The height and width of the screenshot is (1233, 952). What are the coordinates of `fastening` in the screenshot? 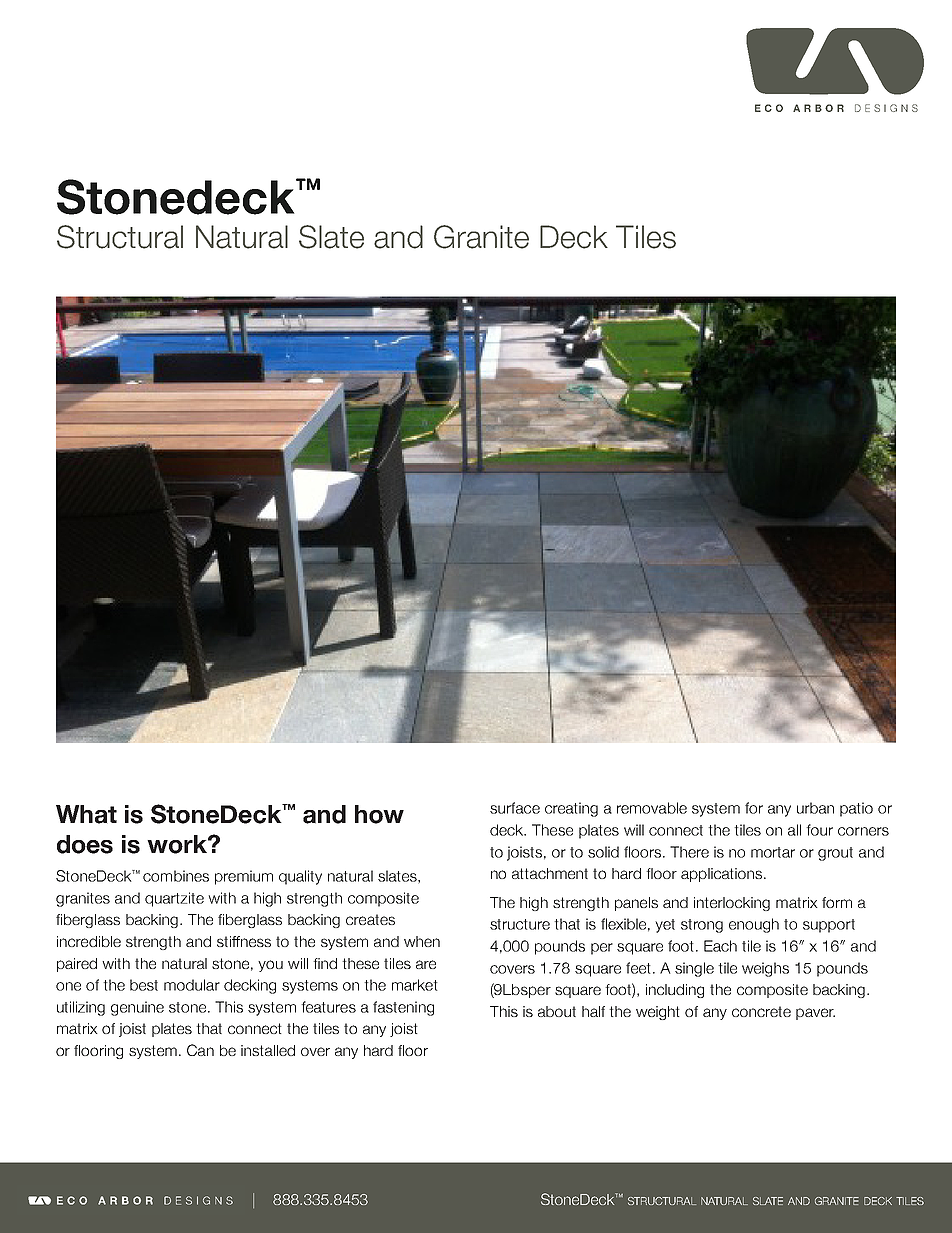 It's located at (403, 1008).
